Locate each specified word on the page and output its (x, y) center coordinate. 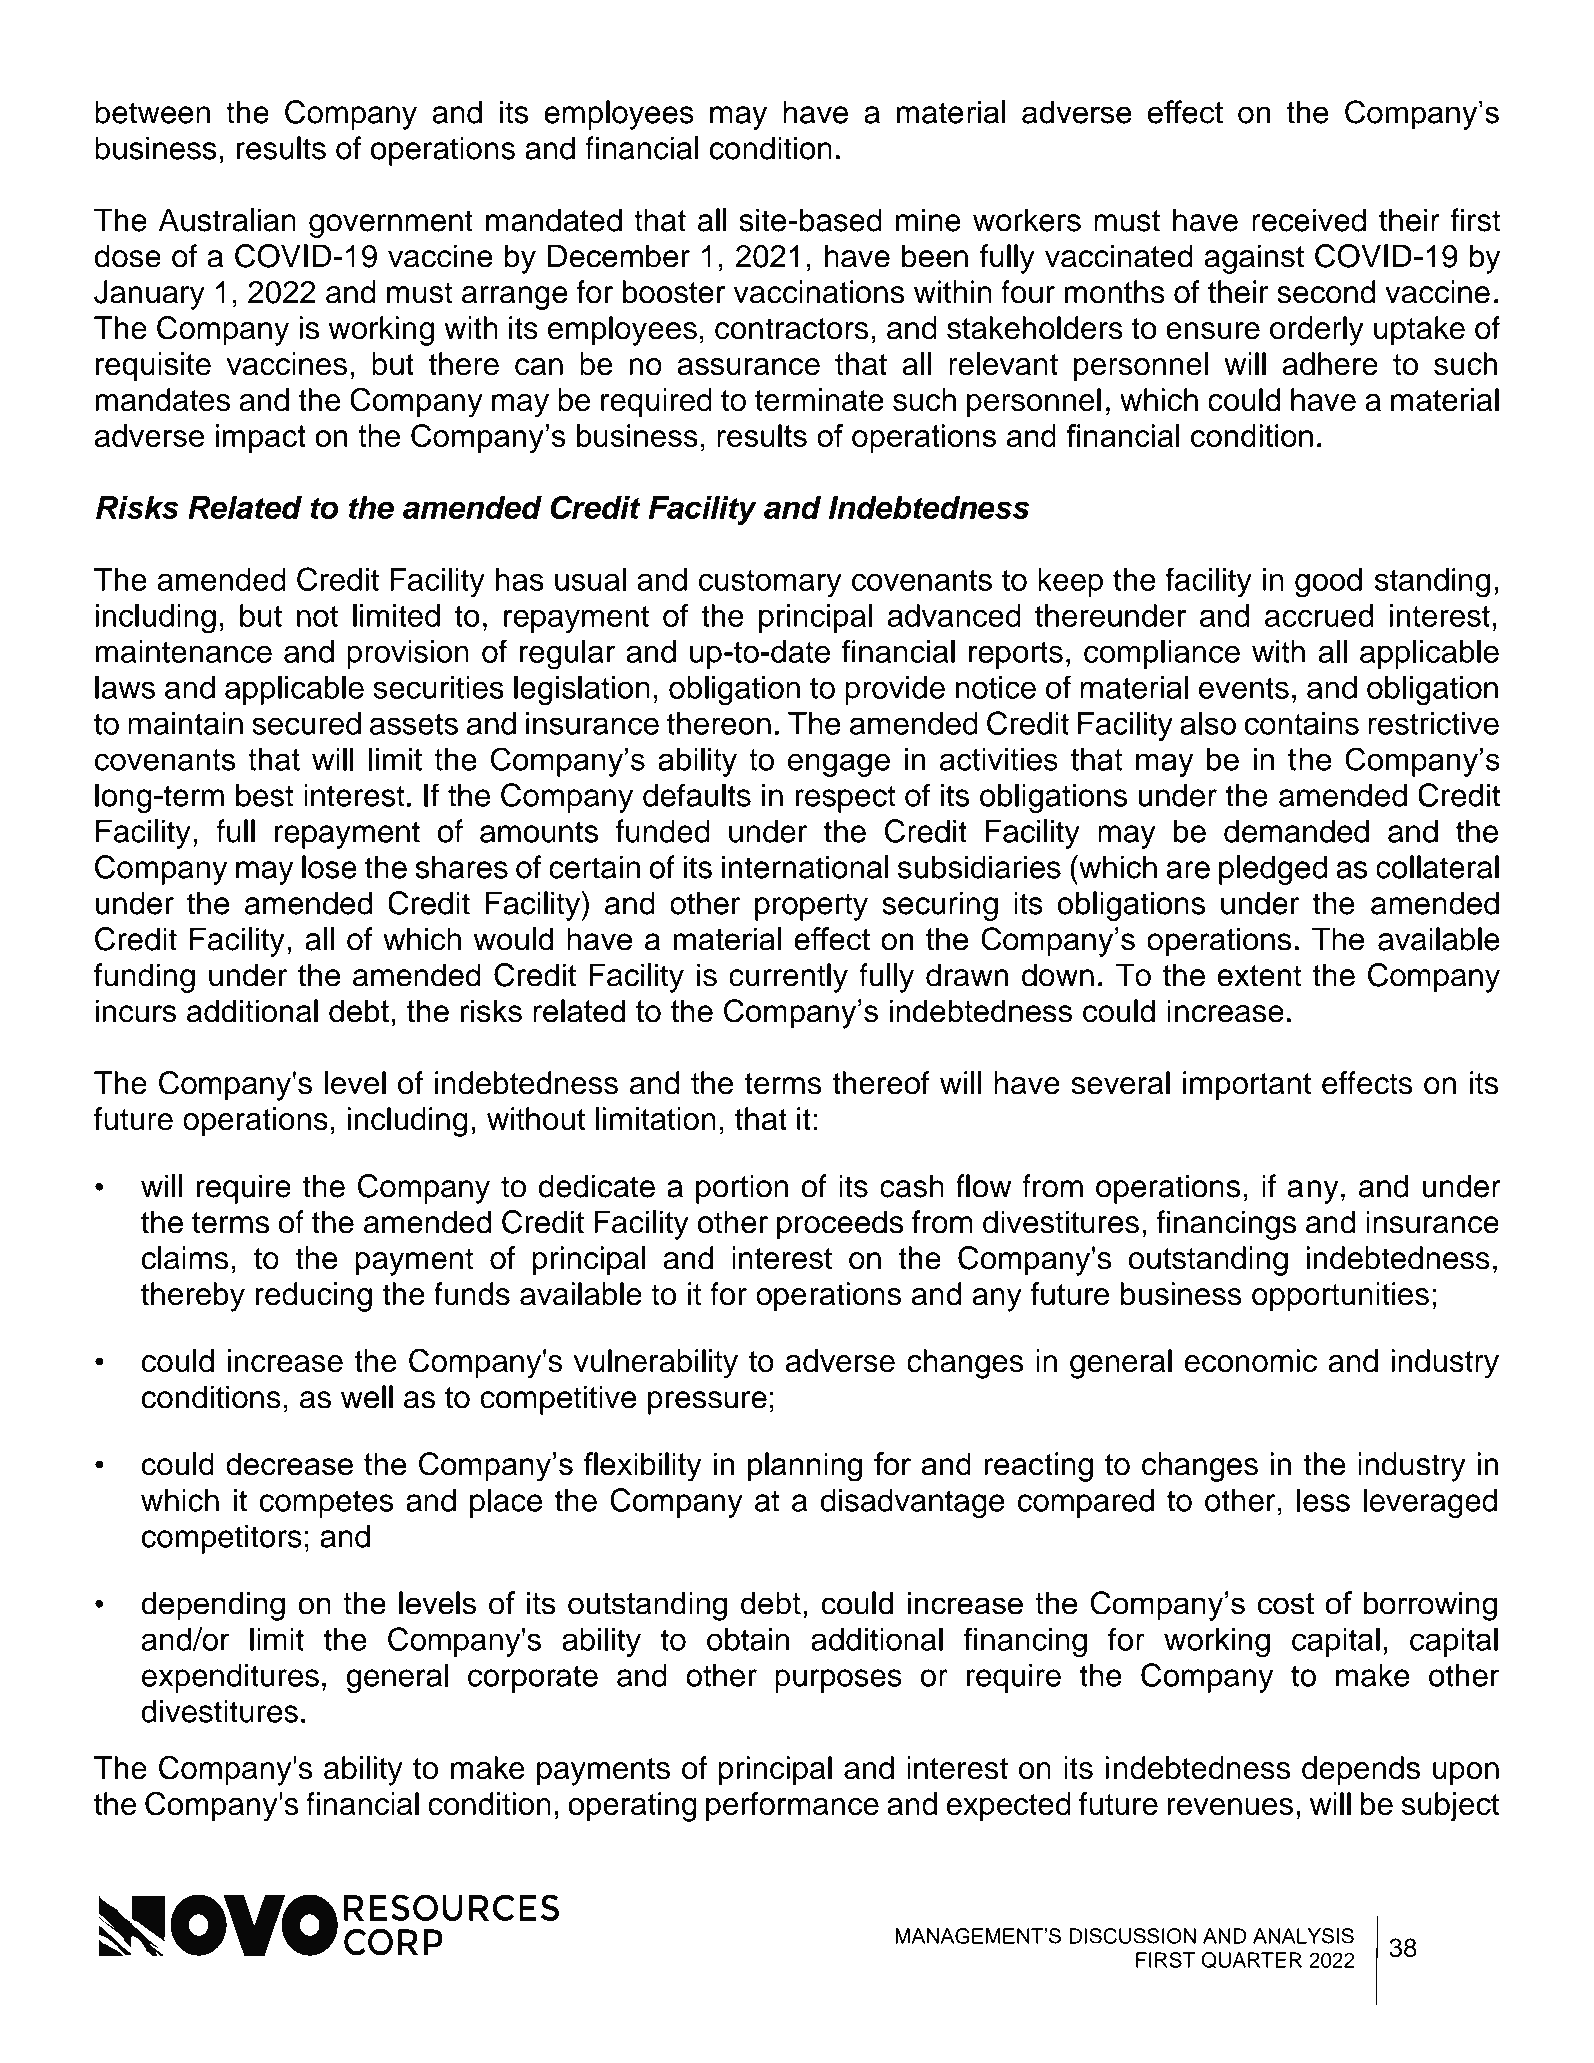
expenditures (230, 1678)
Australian (227, 220)
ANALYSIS (1303, 1936)
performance (792, 1807)
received (1309, 220)
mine (928, 220)
